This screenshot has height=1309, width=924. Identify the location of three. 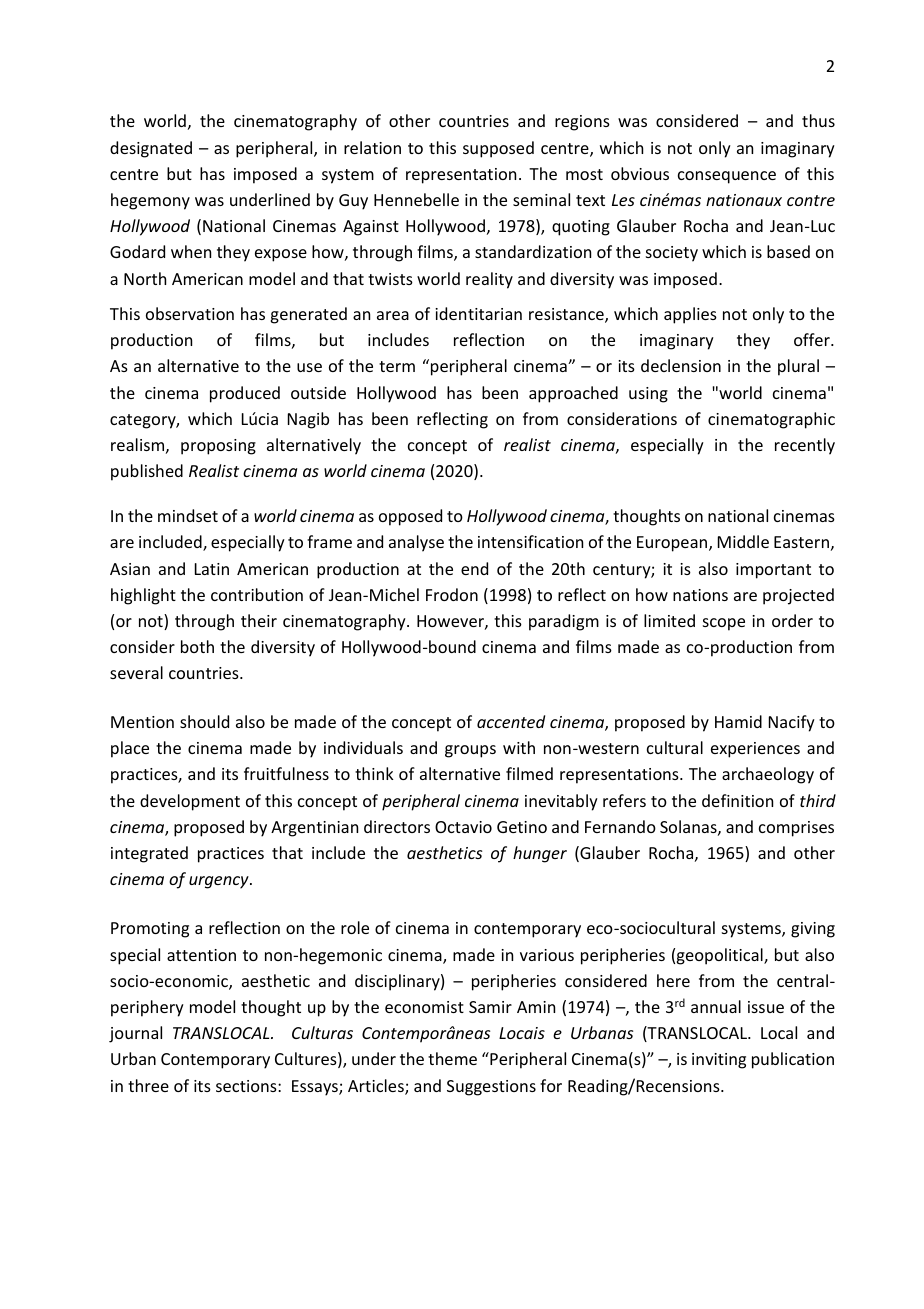
(148, 1085).
